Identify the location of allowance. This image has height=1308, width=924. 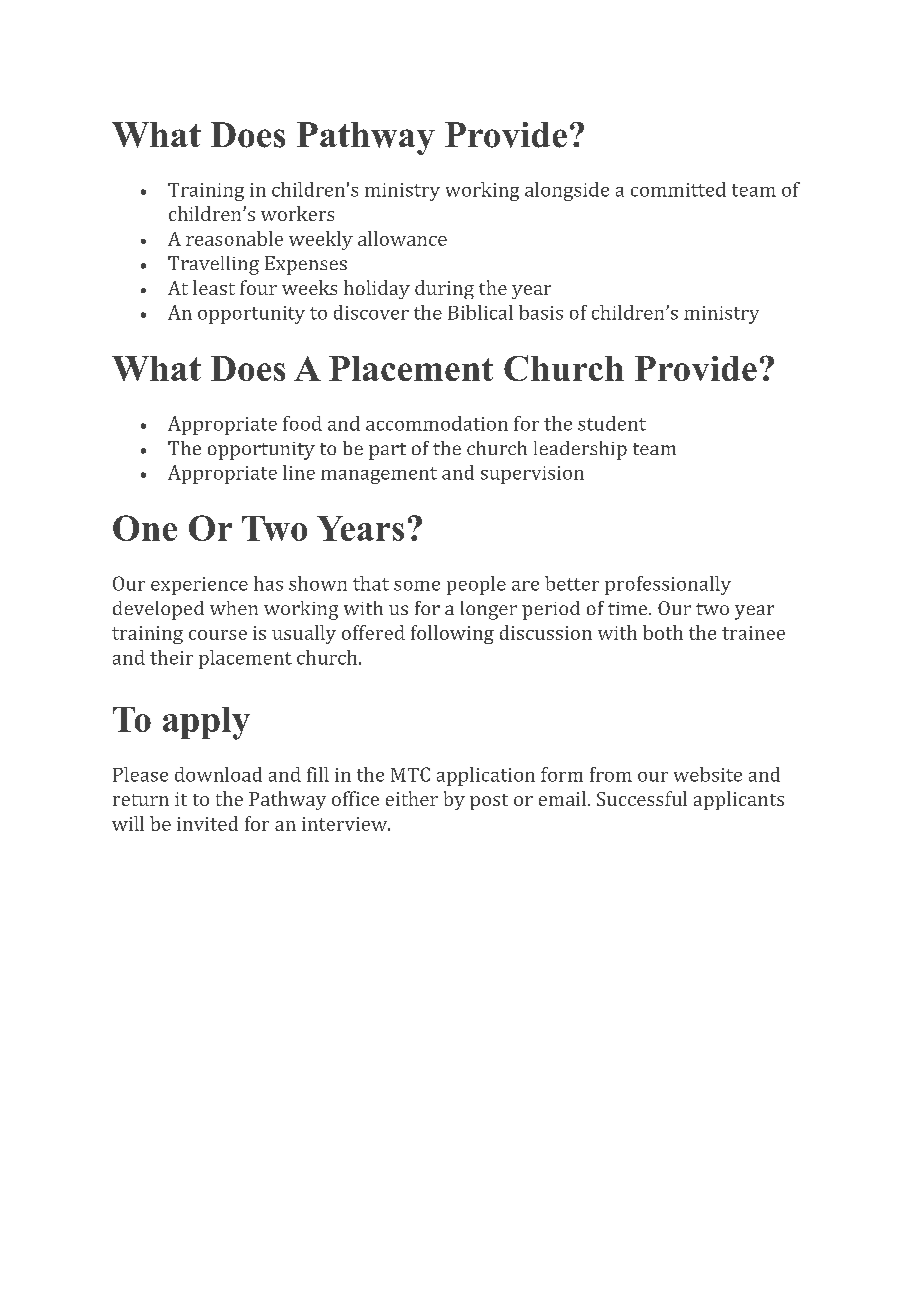
(402, 238).
